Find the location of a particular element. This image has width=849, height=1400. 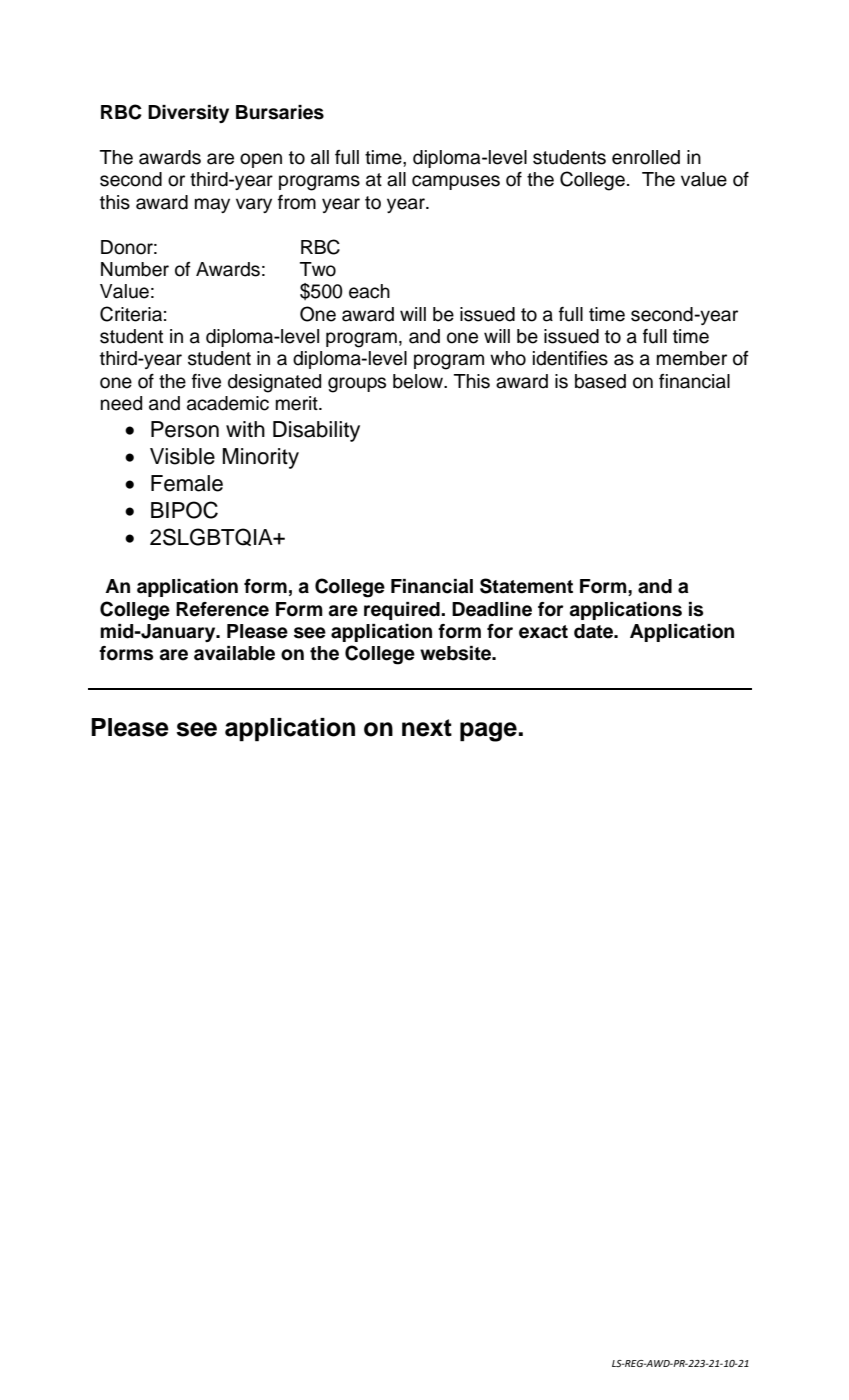

campuses is located at coordinates (456, 182).
